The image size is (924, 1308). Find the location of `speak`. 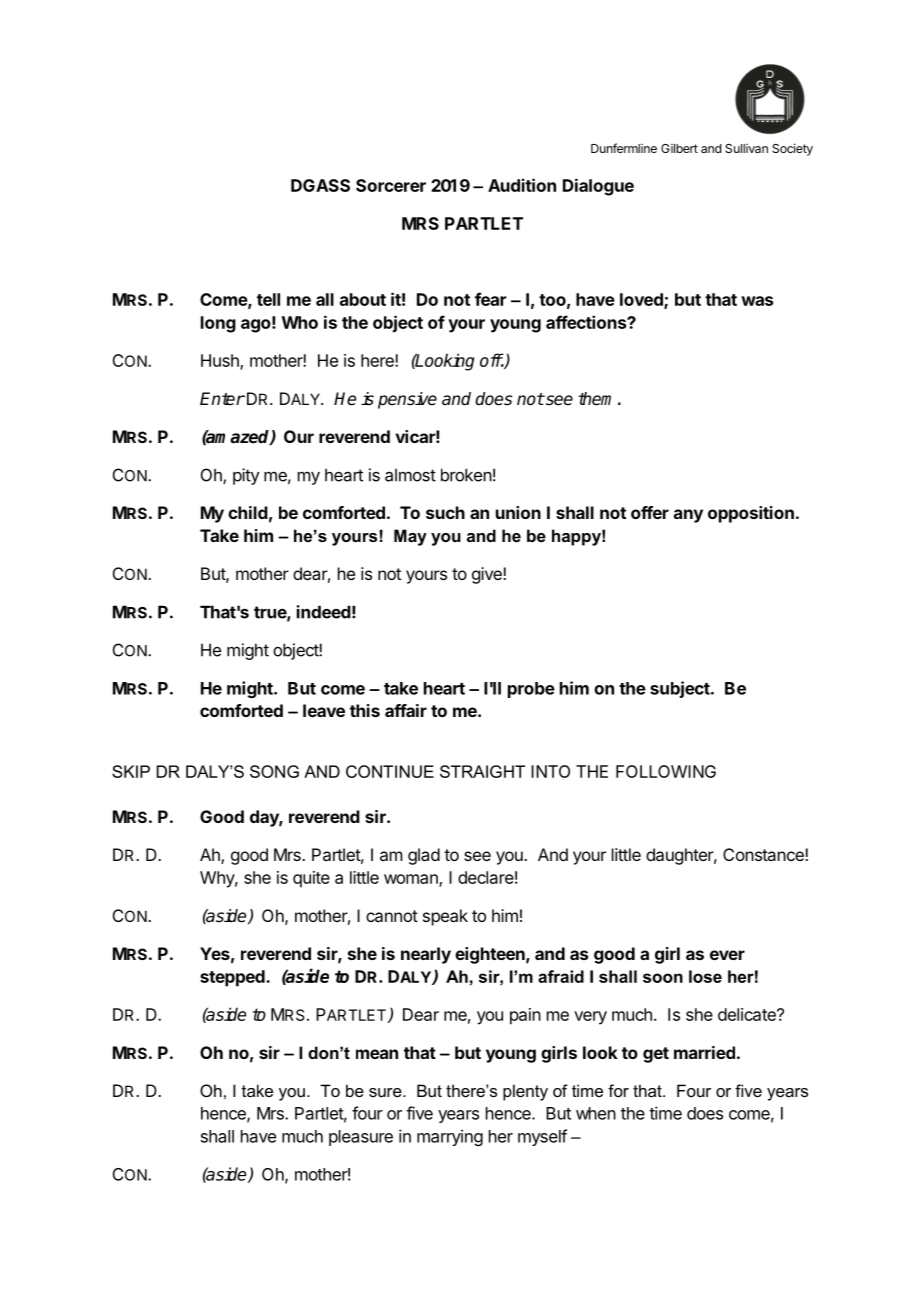

speak is located at coordinates (445, 917).
